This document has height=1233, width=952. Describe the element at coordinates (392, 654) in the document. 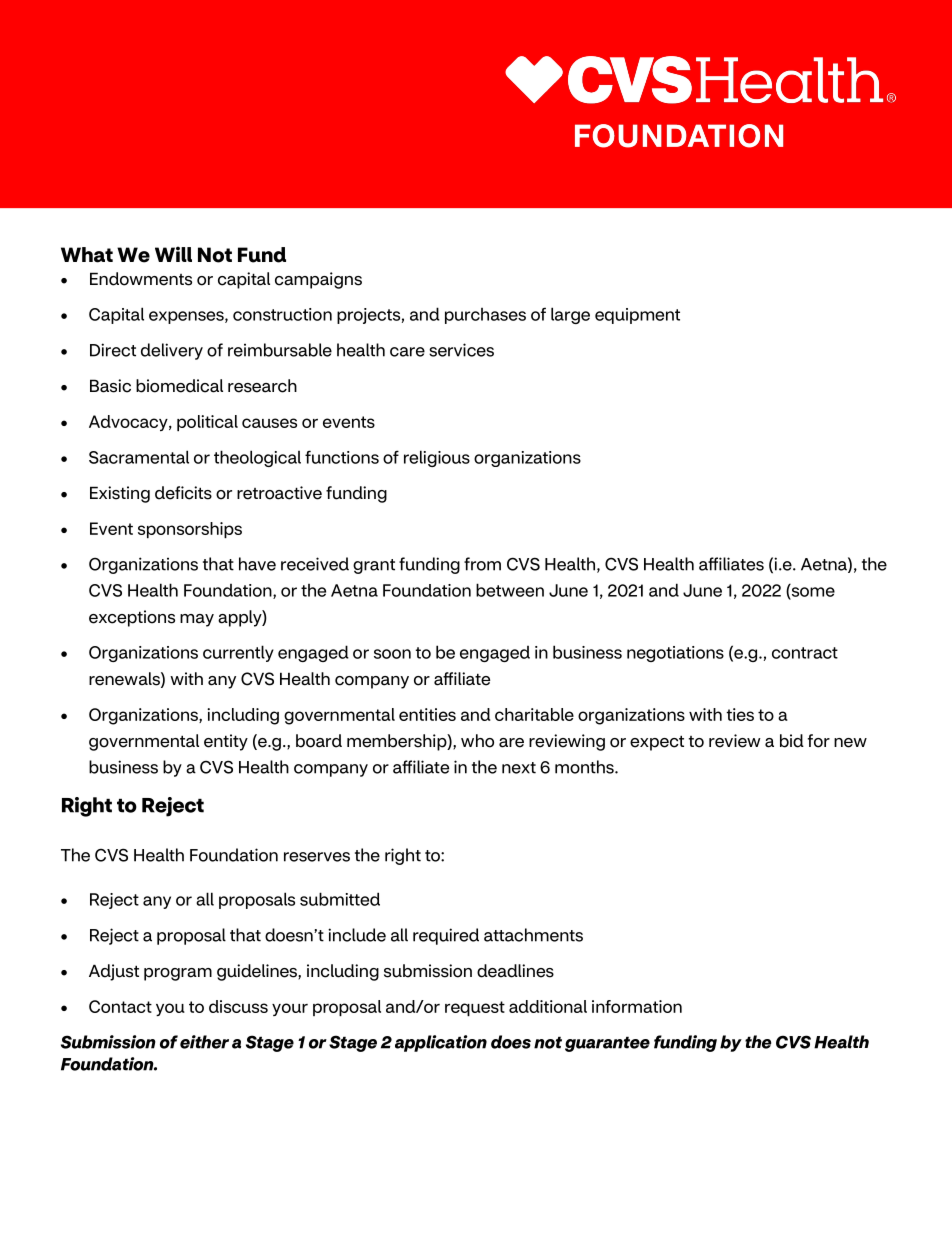

I see `soon` at that location.
